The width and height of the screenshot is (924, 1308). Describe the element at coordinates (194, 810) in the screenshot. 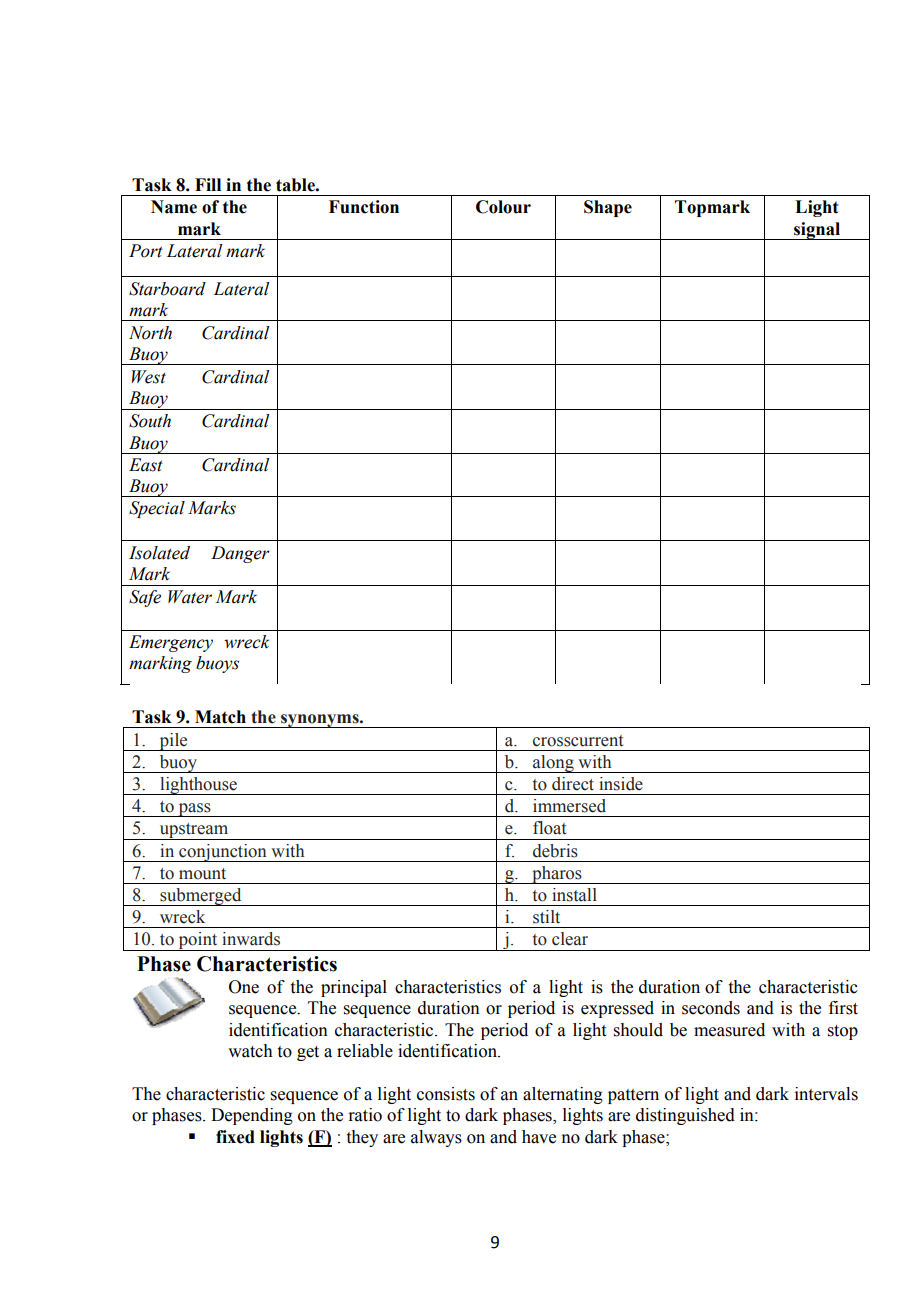

I see `pass` at that location.
